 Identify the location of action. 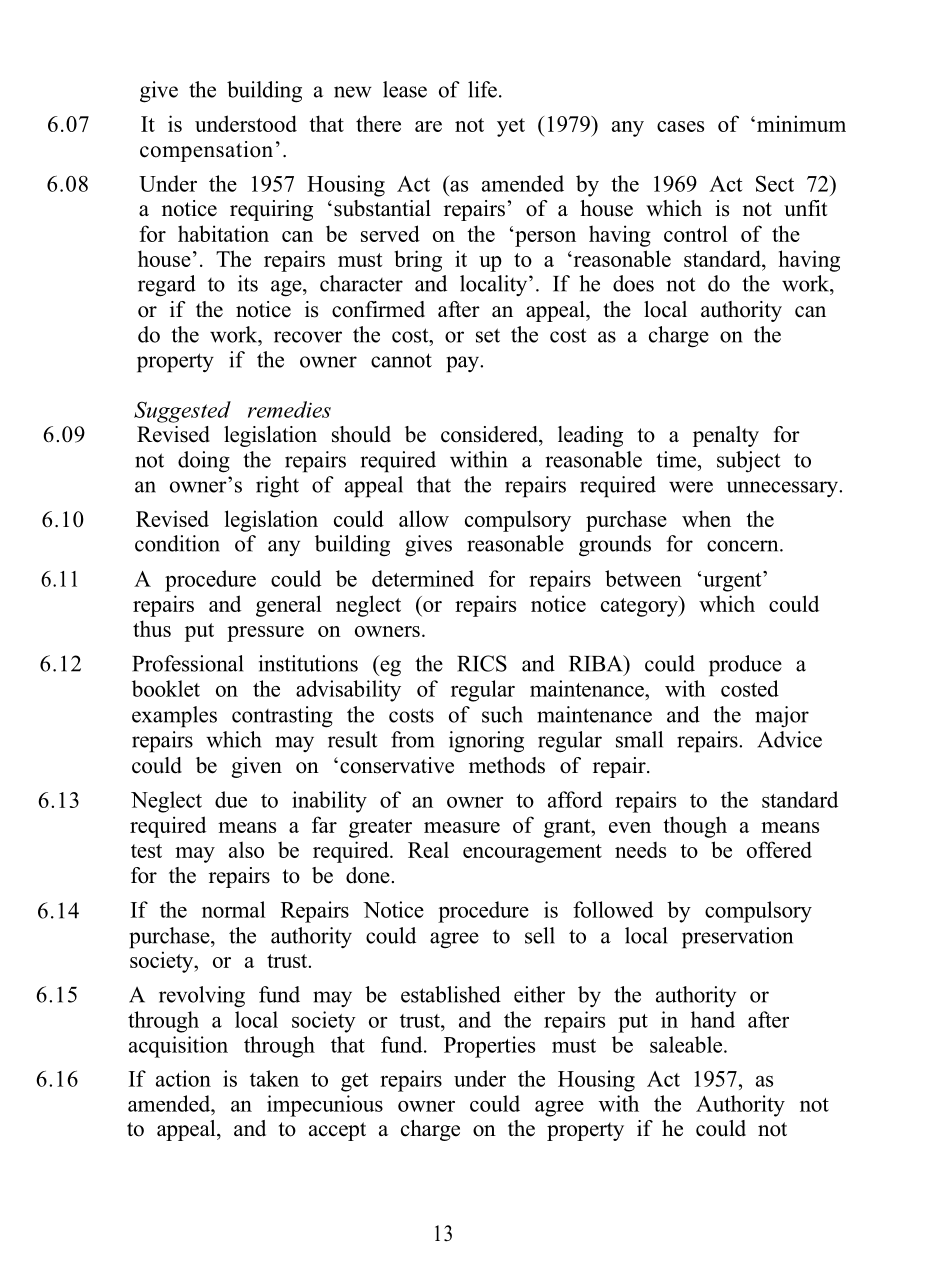
(183, 1078).
